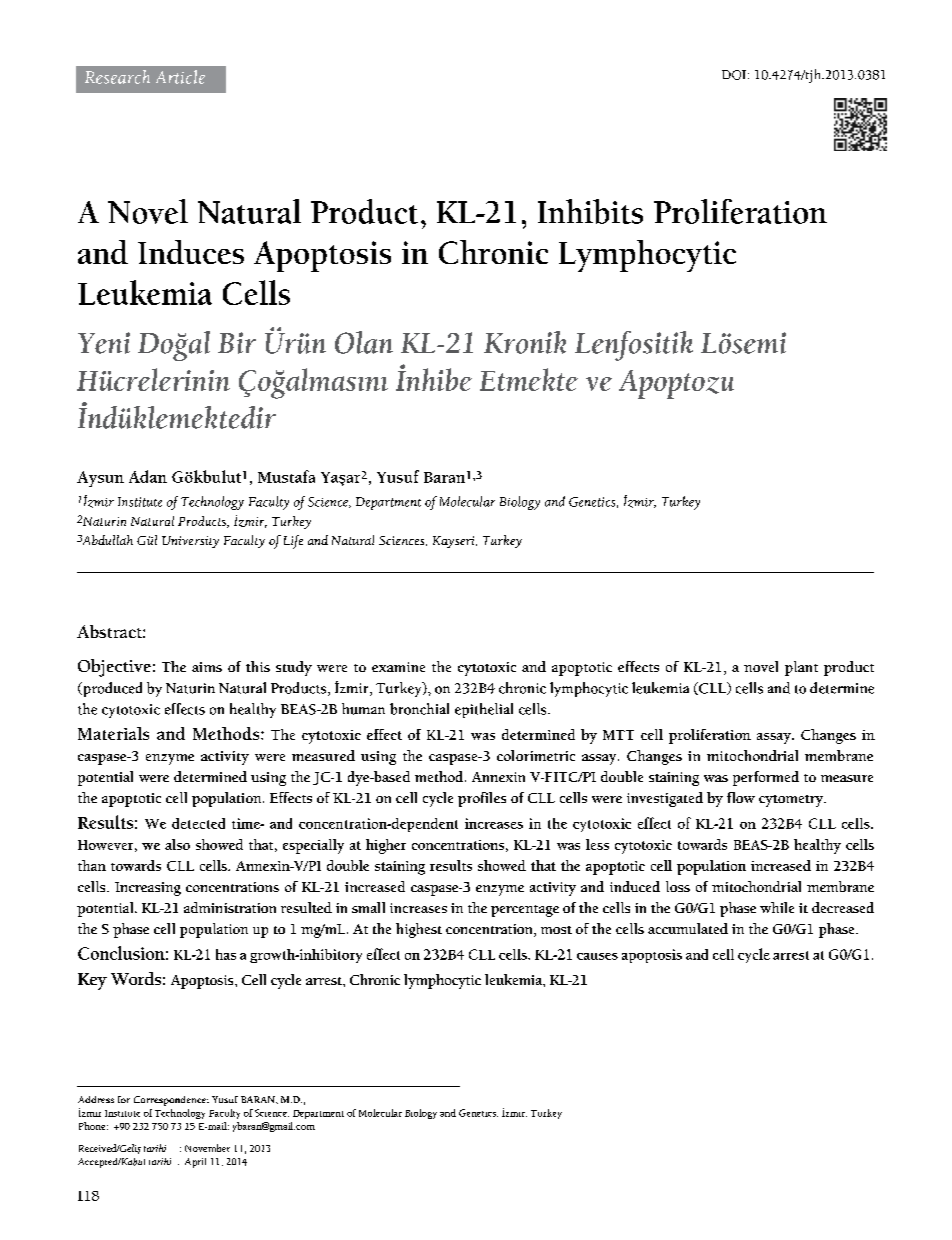 This screenshot has height=1240, width=952. I want to click on November, so click(207, 1148).
